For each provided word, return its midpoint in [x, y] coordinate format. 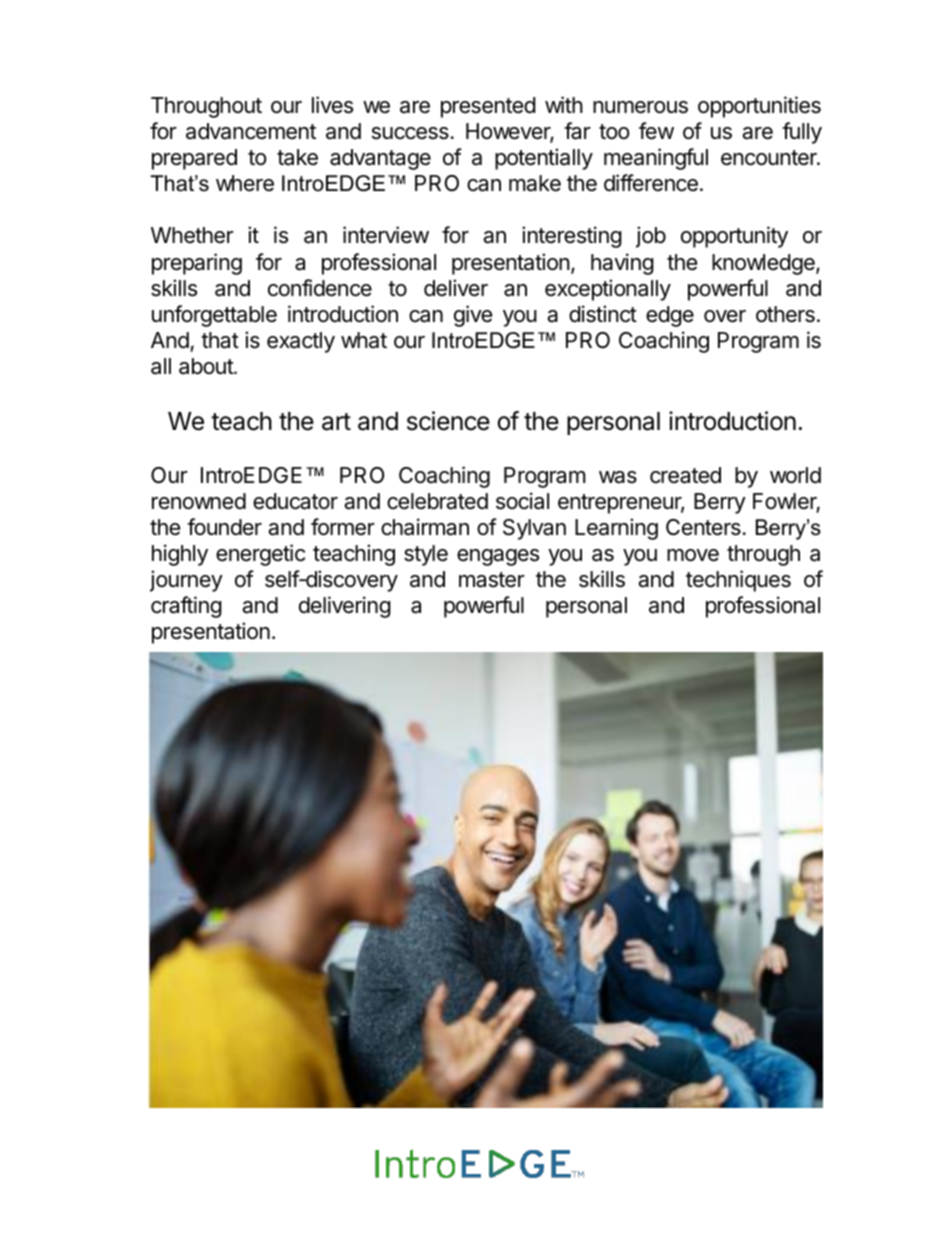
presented [488, 107]
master [492, 580]
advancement [251, 131]
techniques [738, 581]
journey [186, 581]
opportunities [759, 107]
